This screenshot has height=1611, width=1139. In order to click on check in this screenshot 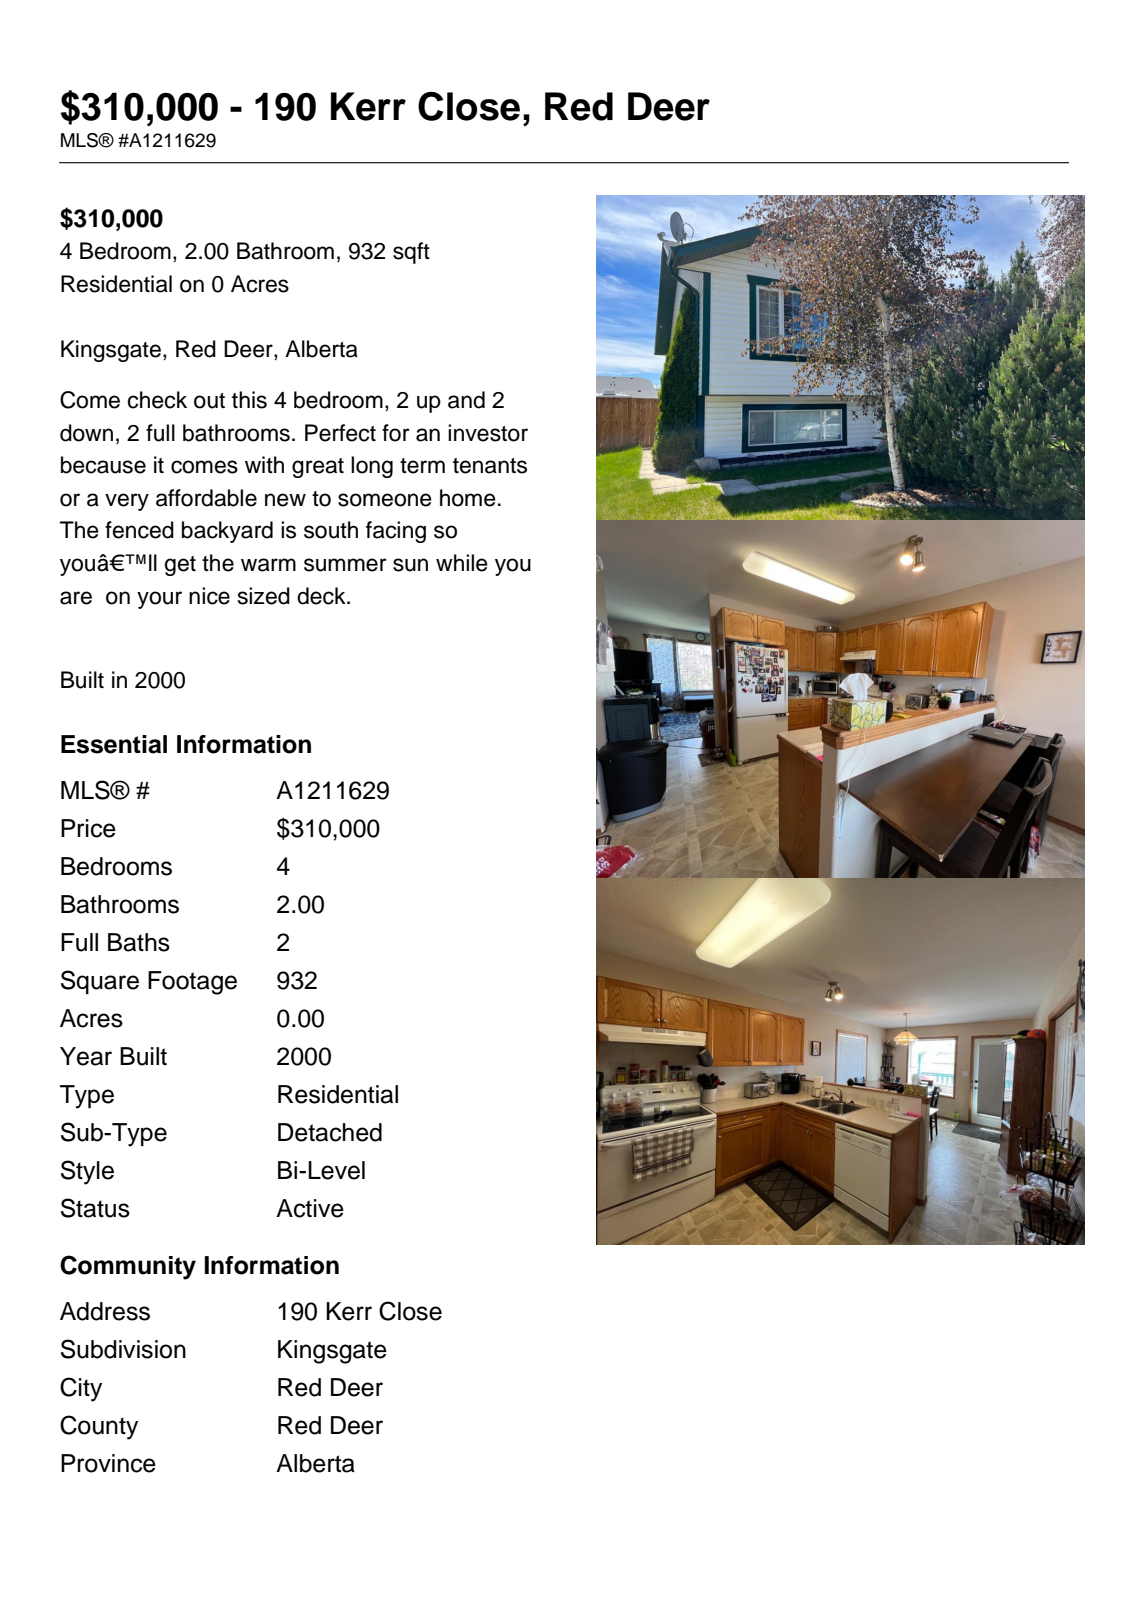, I will do `click(157, 400)`.
